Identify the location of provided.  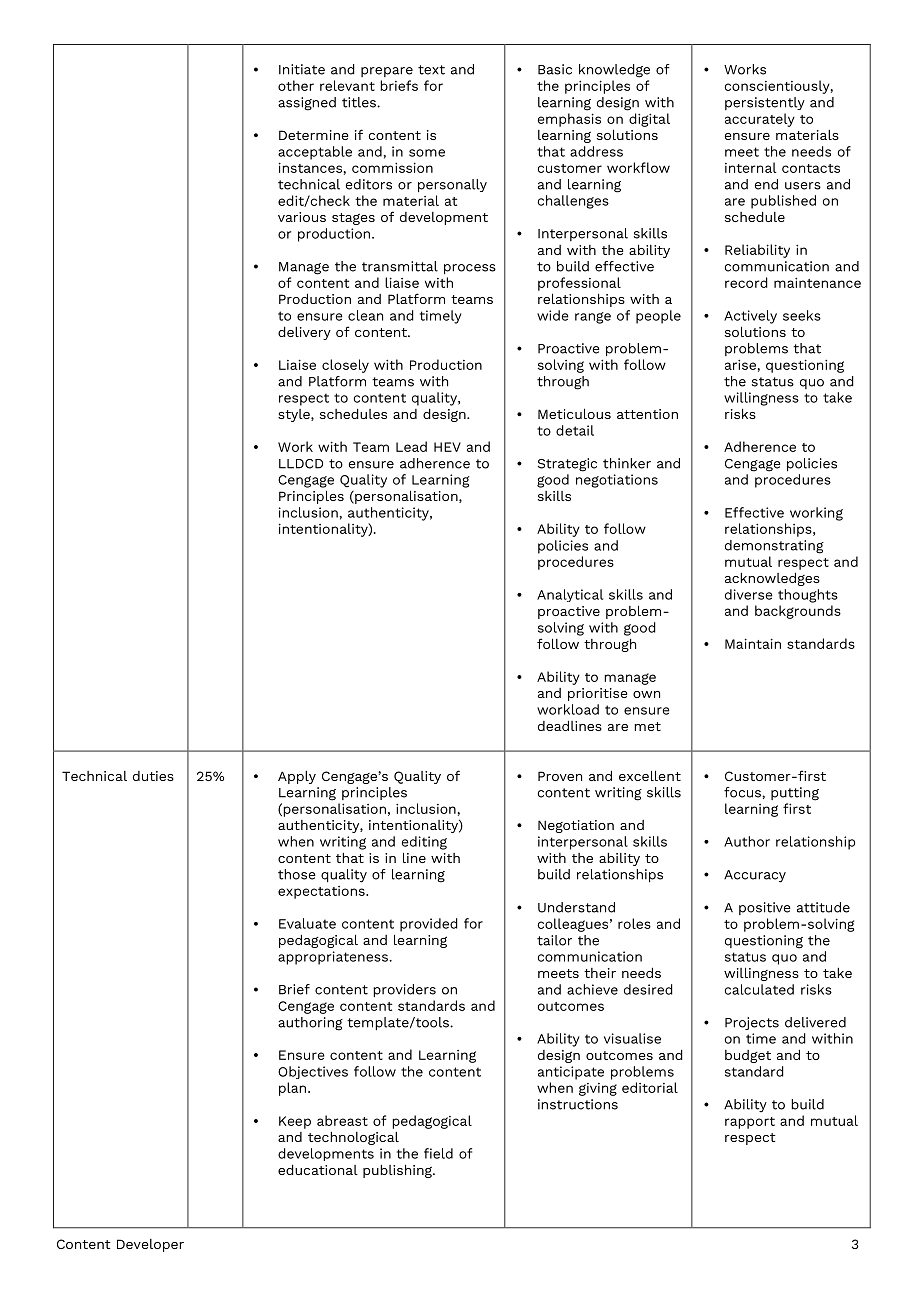
(429, 925).
